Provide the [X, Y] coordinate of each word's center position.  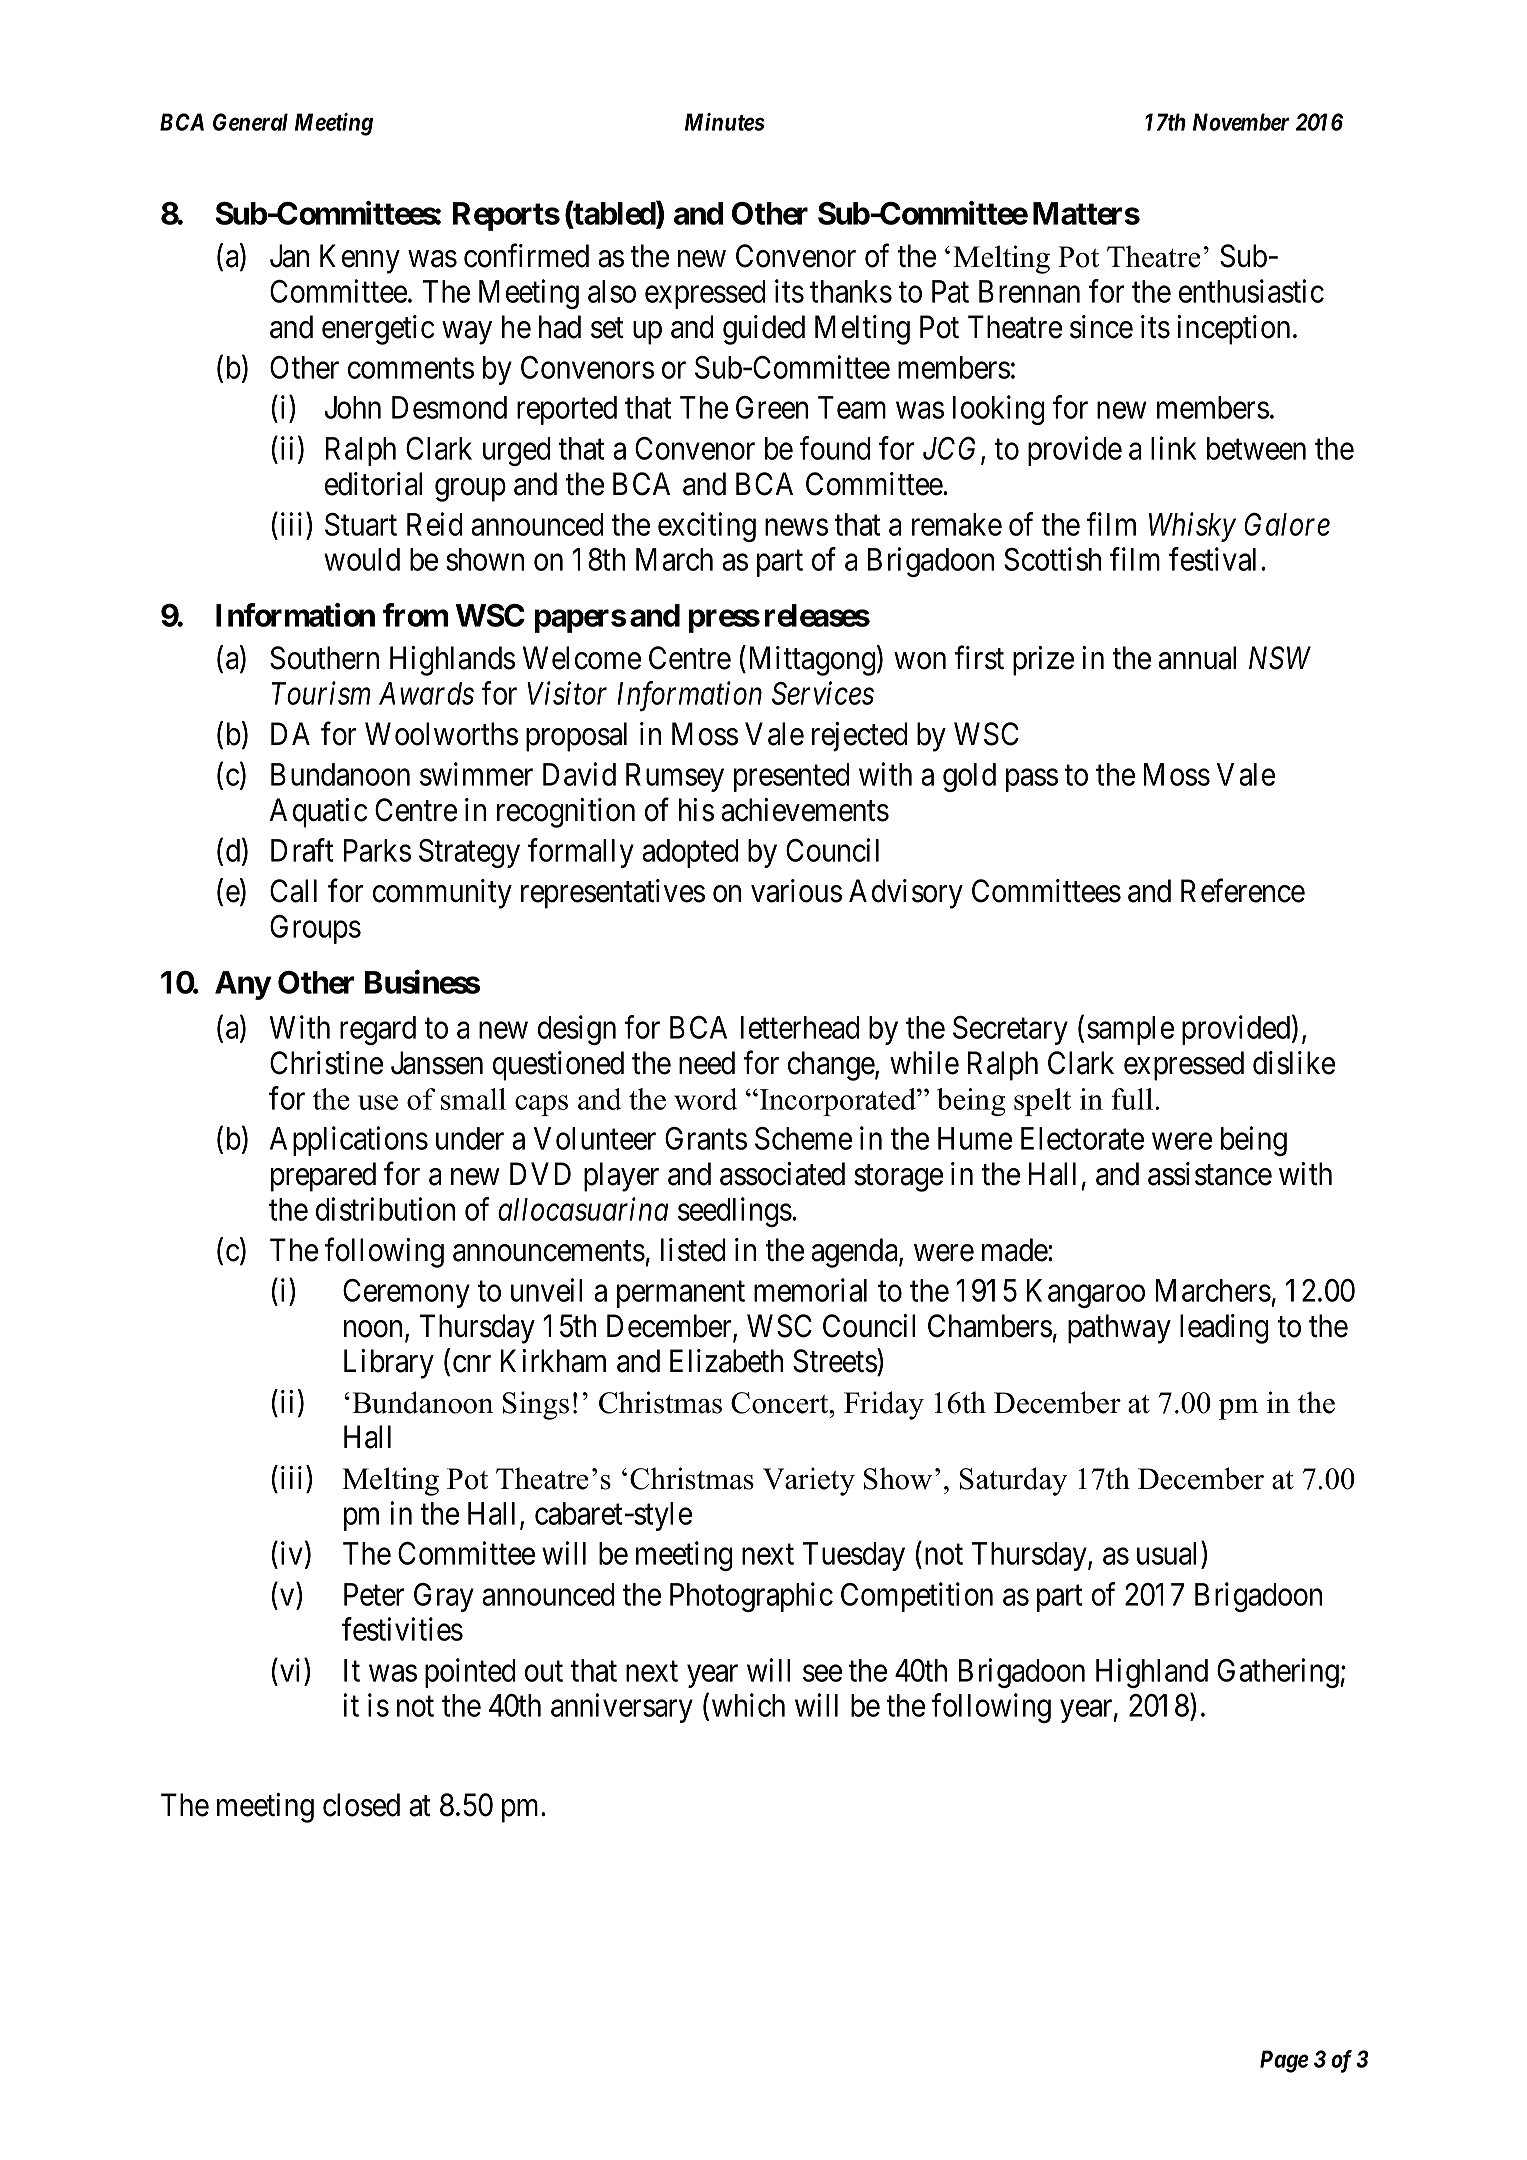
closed [361, 1805]
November [1241, 122]
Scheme [803, 1138]
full [1133, 1099]
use [378, 1102]
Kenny [360, 259]
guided [764, 330]
